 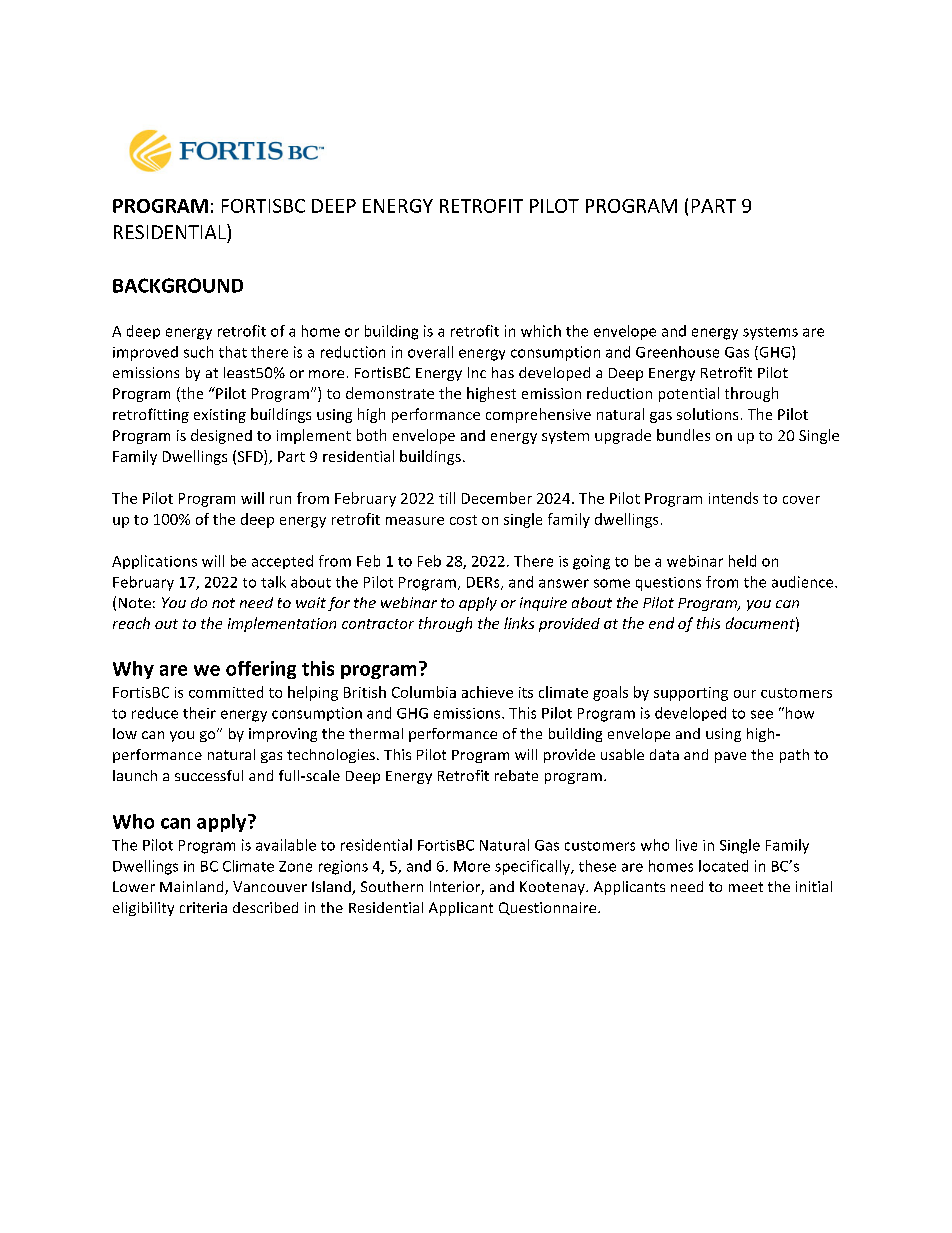 I want to click on questions, so click(x=668, y=584).
